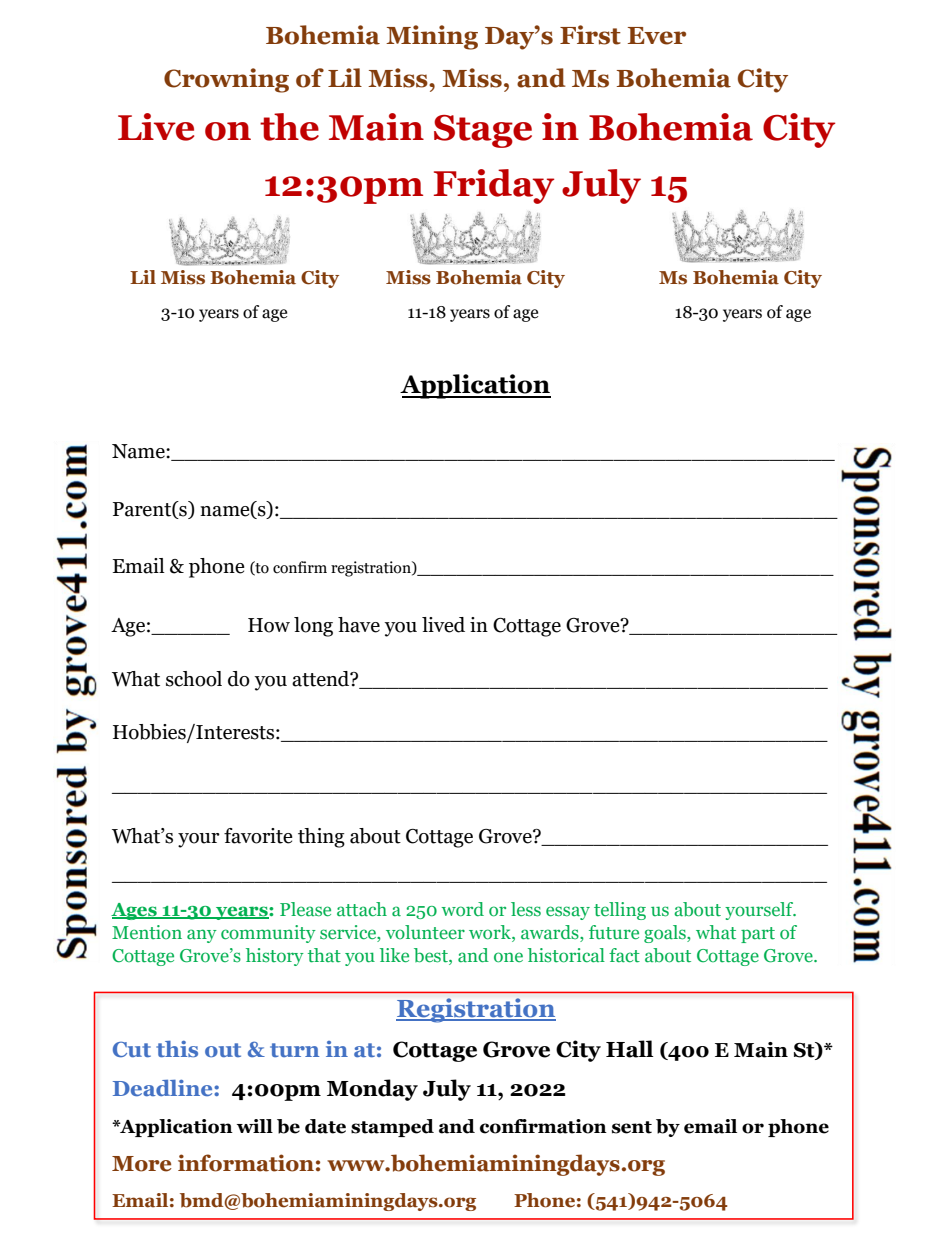  Describe the element at coordinates (494, 186) in the image. I see `Friday` at that location.
